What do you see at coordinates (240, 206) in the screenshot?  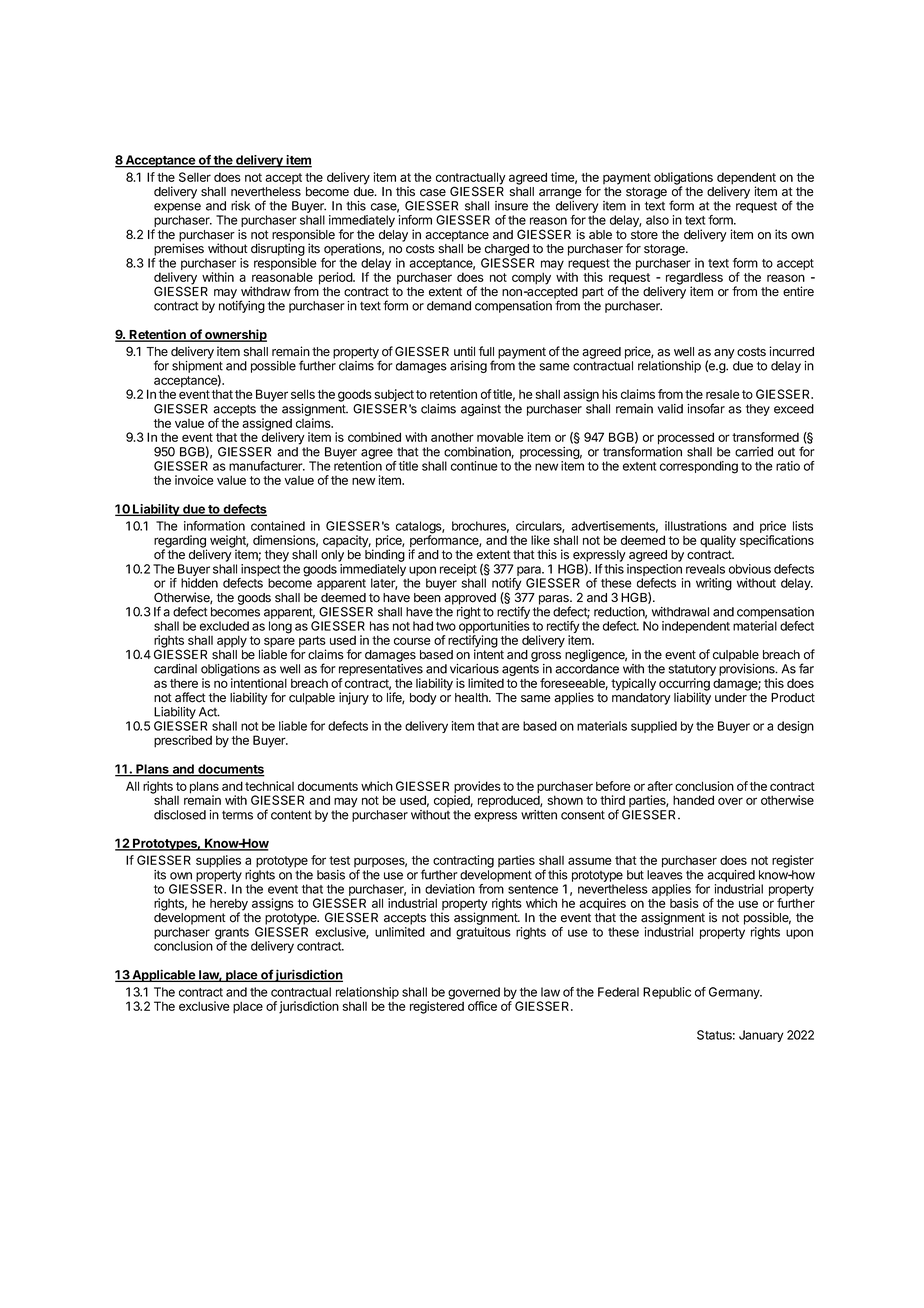 I see `risk` at bounding box center [240, 206].
